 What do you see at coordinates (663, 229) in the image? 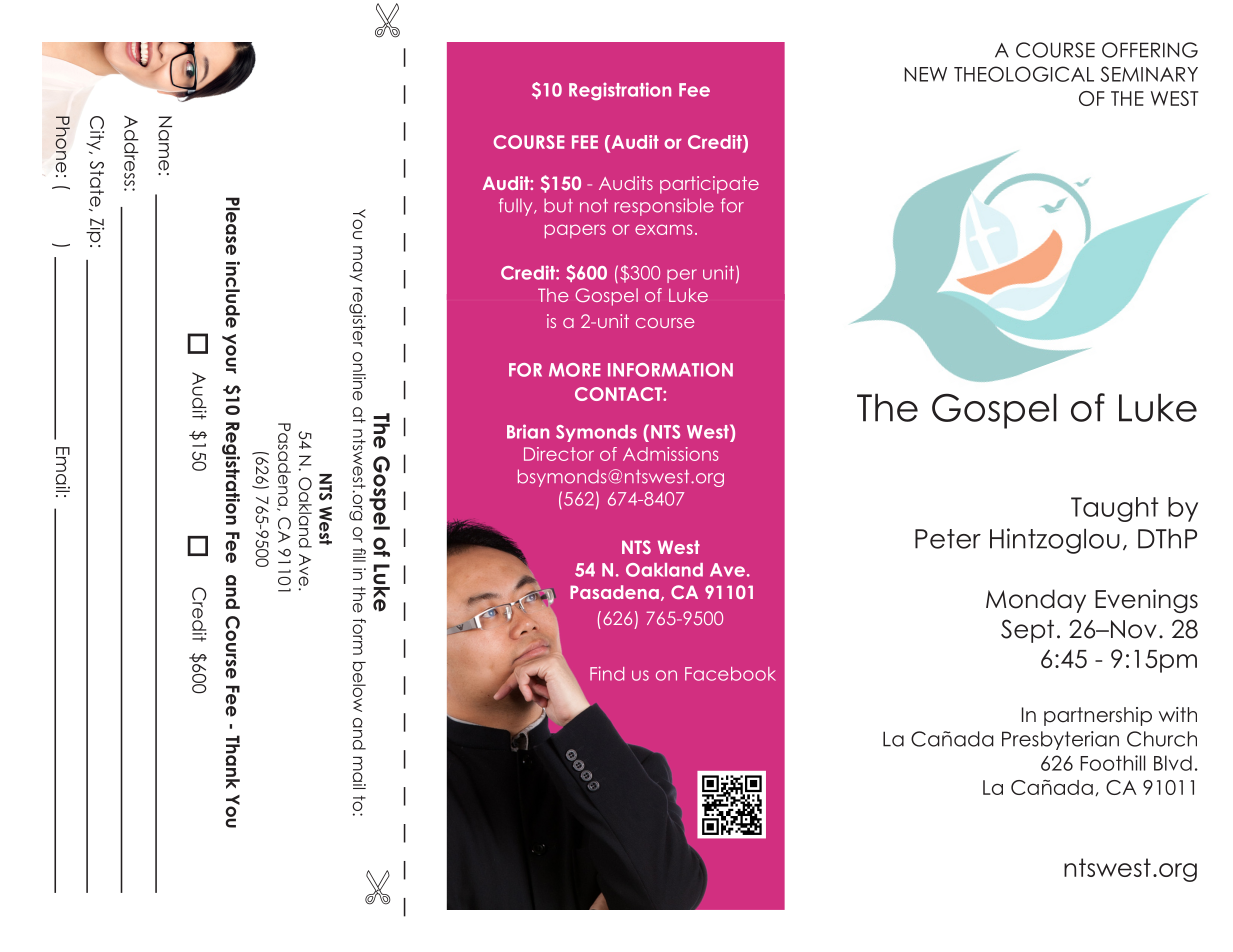
I see `exams` at bounding box center [663, 229].
